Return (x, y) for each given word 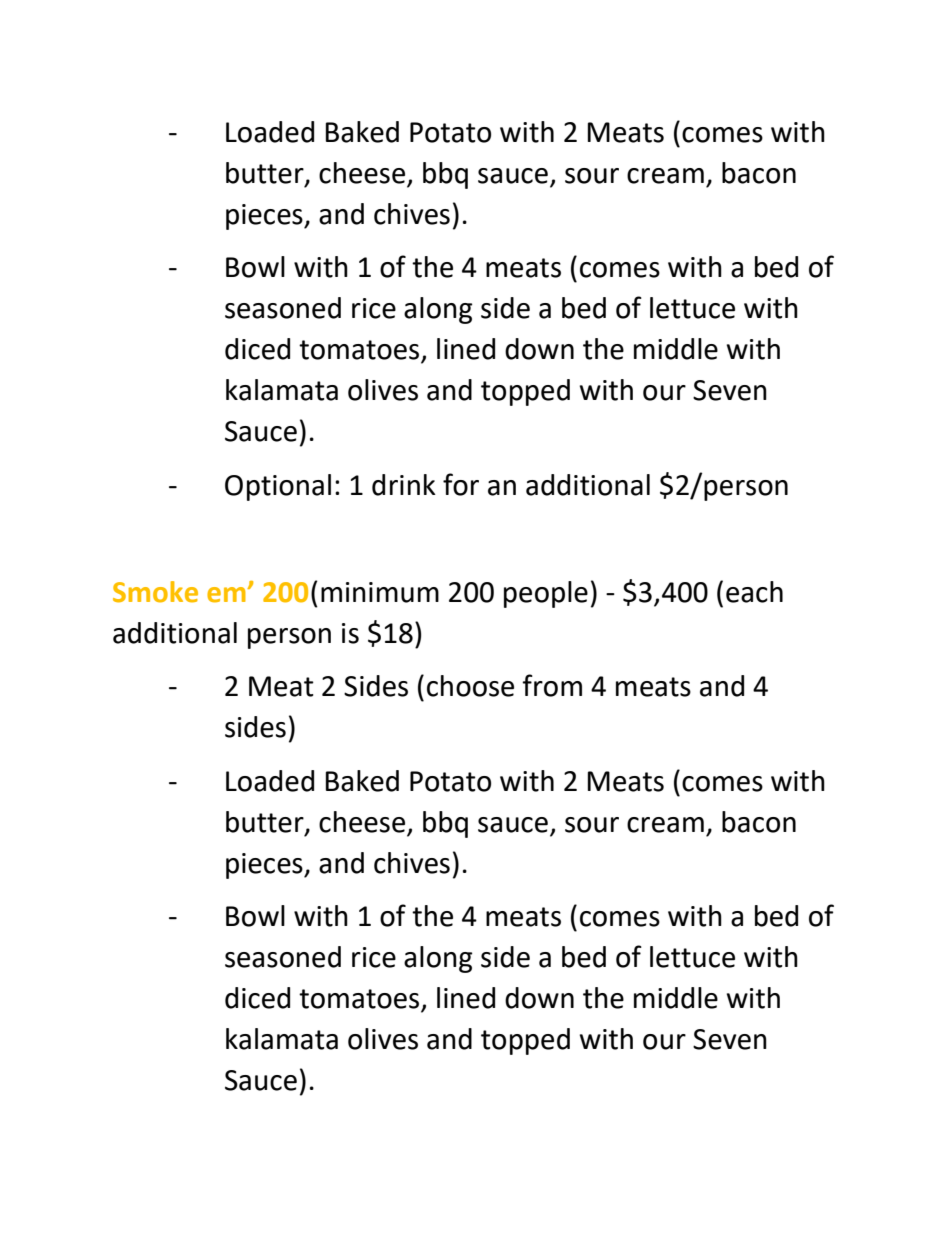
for (461, 484)
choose (470, 686)
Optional (278, 487)
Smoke (155, 592)
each (754, 592)
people (546, 594)
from (552, 685)
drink (404, 485)
